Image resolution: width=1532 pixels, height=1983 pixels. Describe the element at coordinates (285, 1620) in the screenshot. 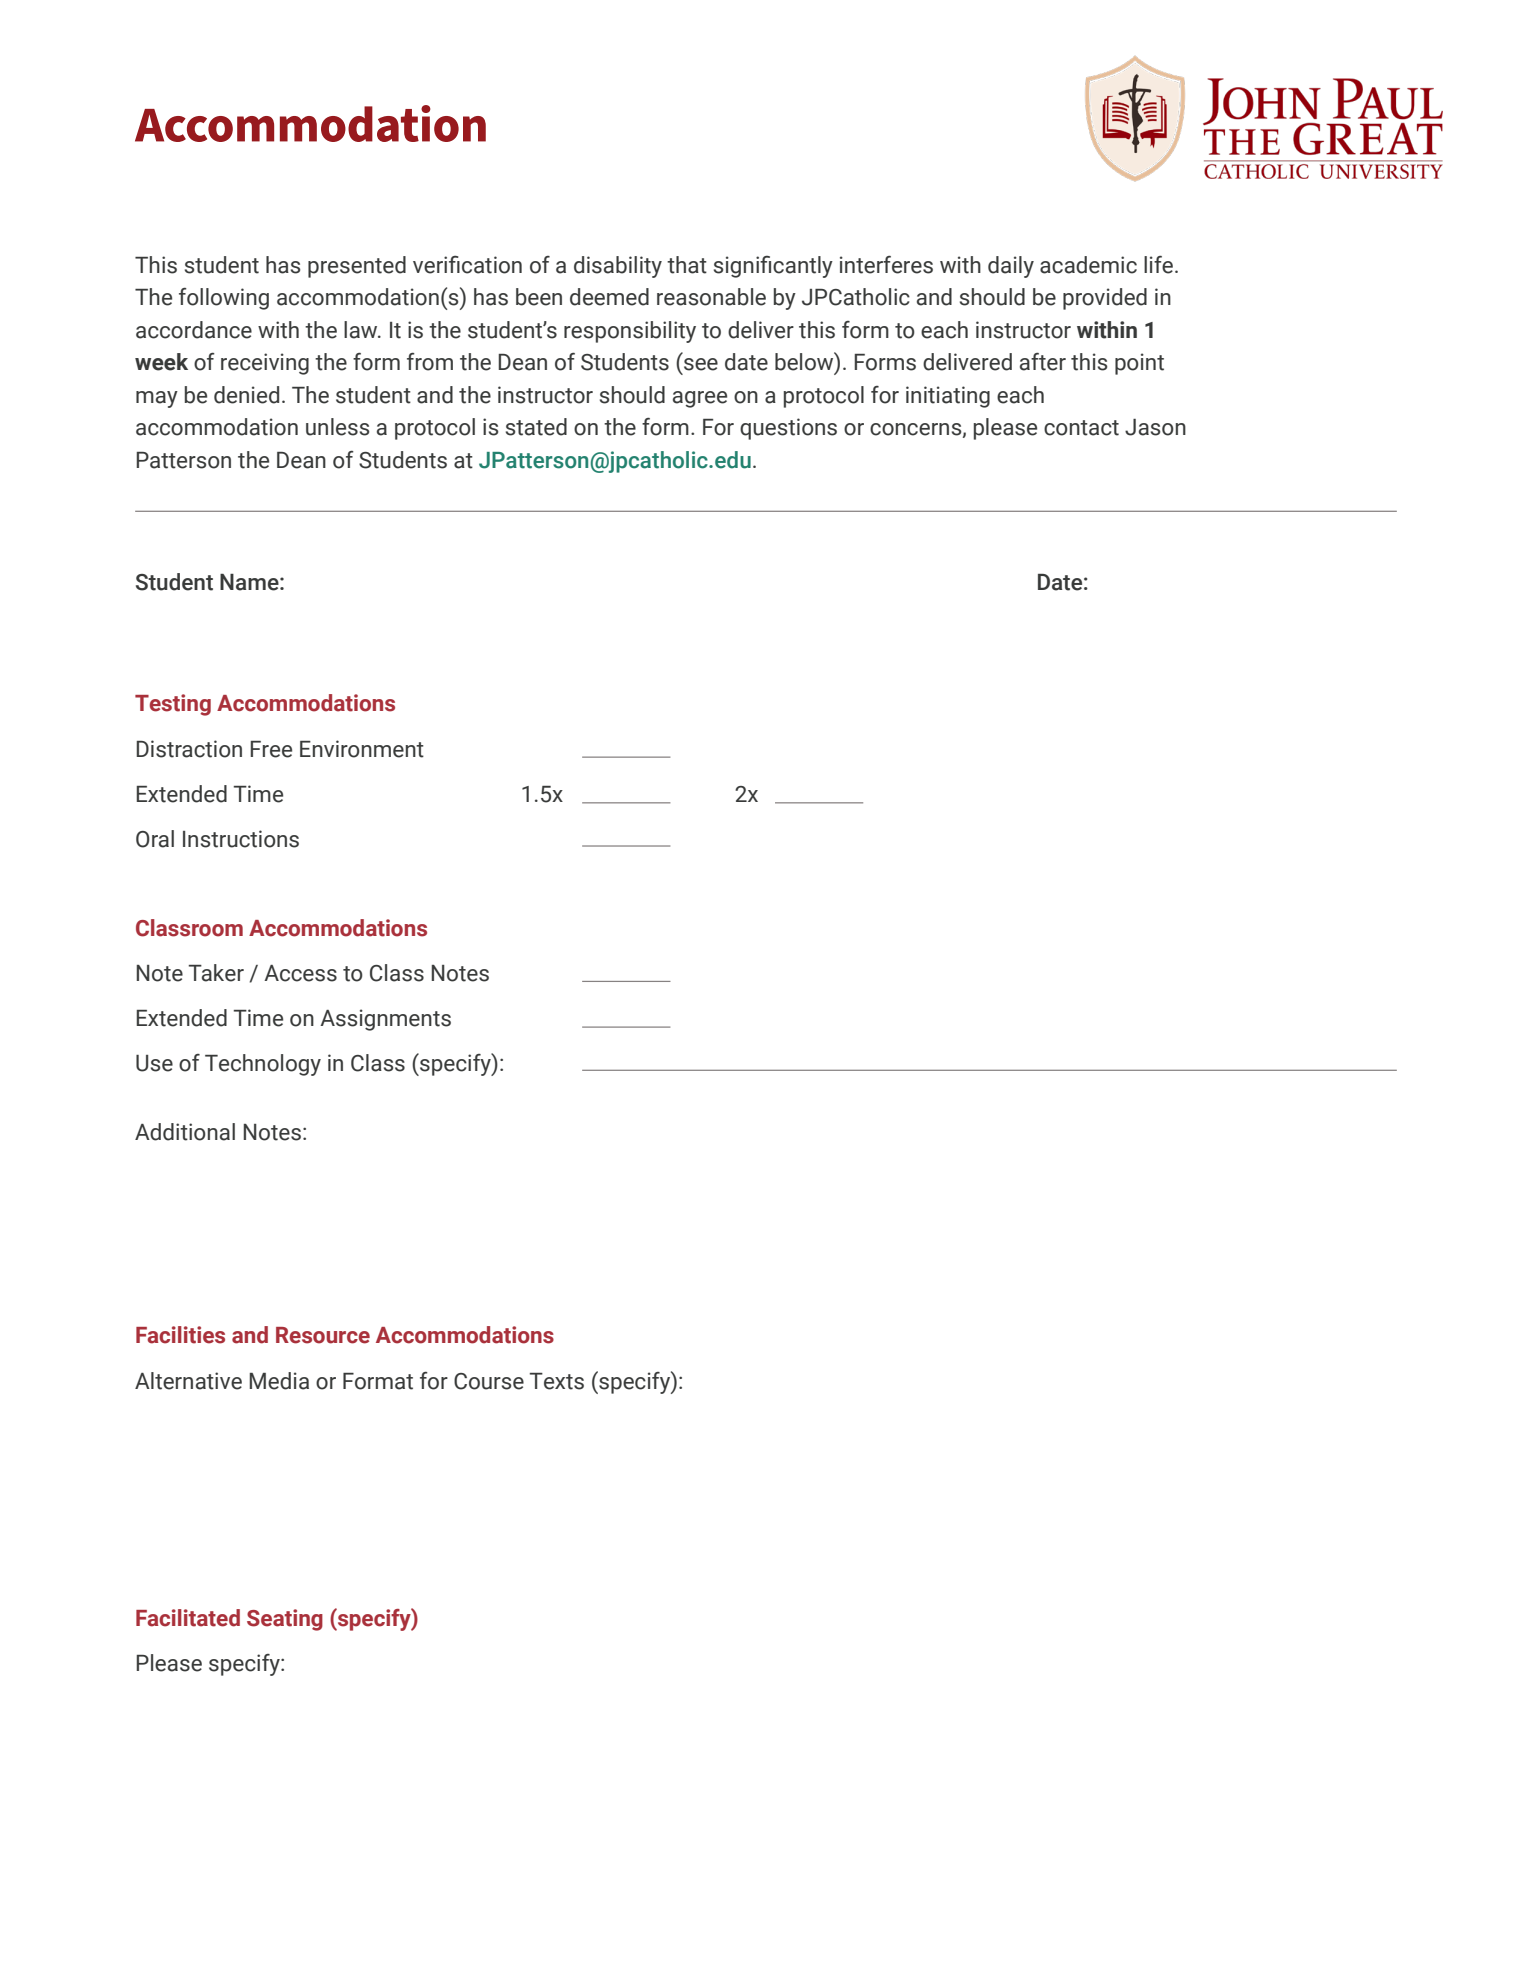

I see `Seating` at that location.
